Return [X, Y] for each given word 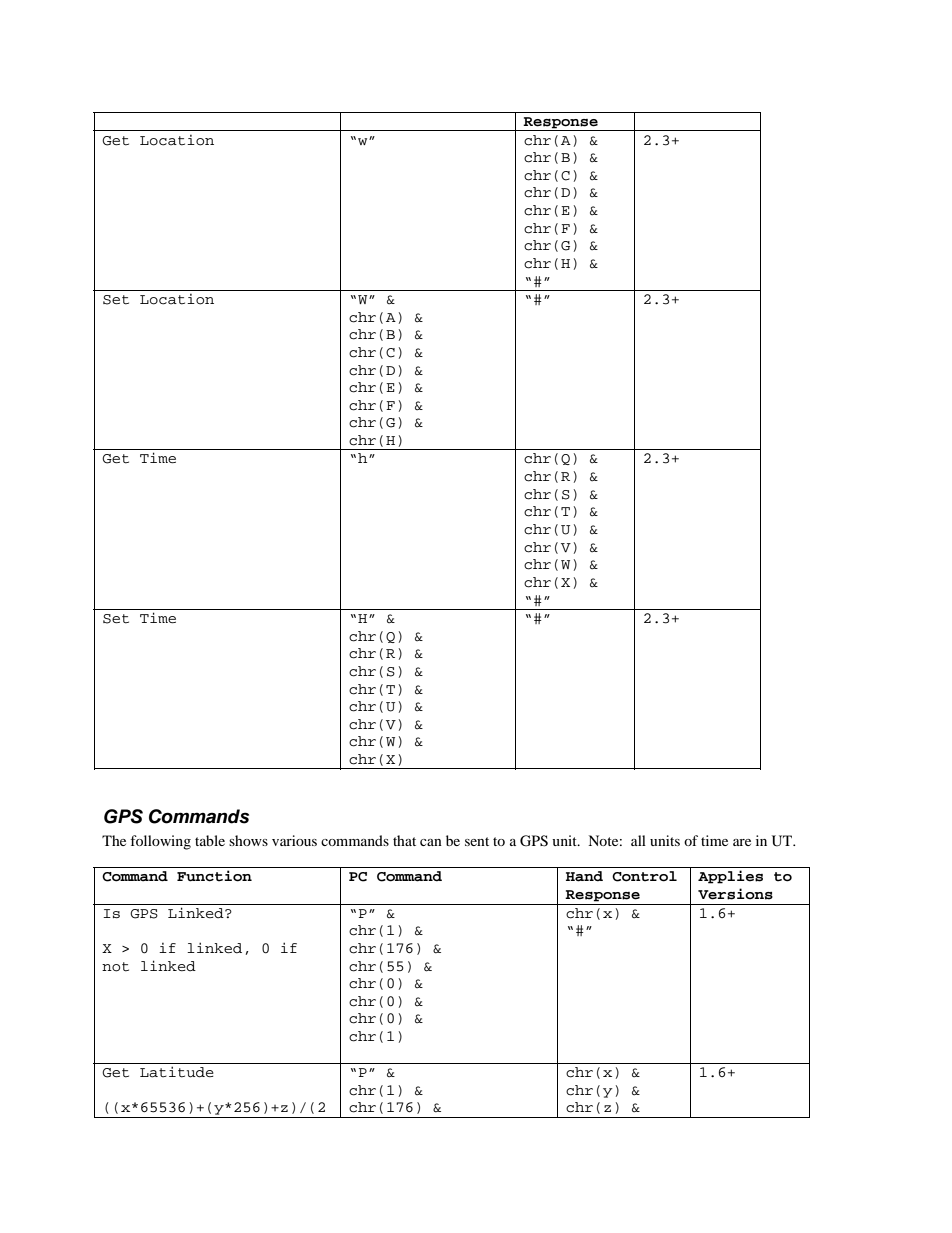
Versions [735, 894]
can [431, 842]
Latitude [177, 1072]
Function [214, 876]
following [160, 842]
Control [644, 876]
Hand [584, 876]
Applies [730, 877]
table [210, 840]
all [638, 840]
